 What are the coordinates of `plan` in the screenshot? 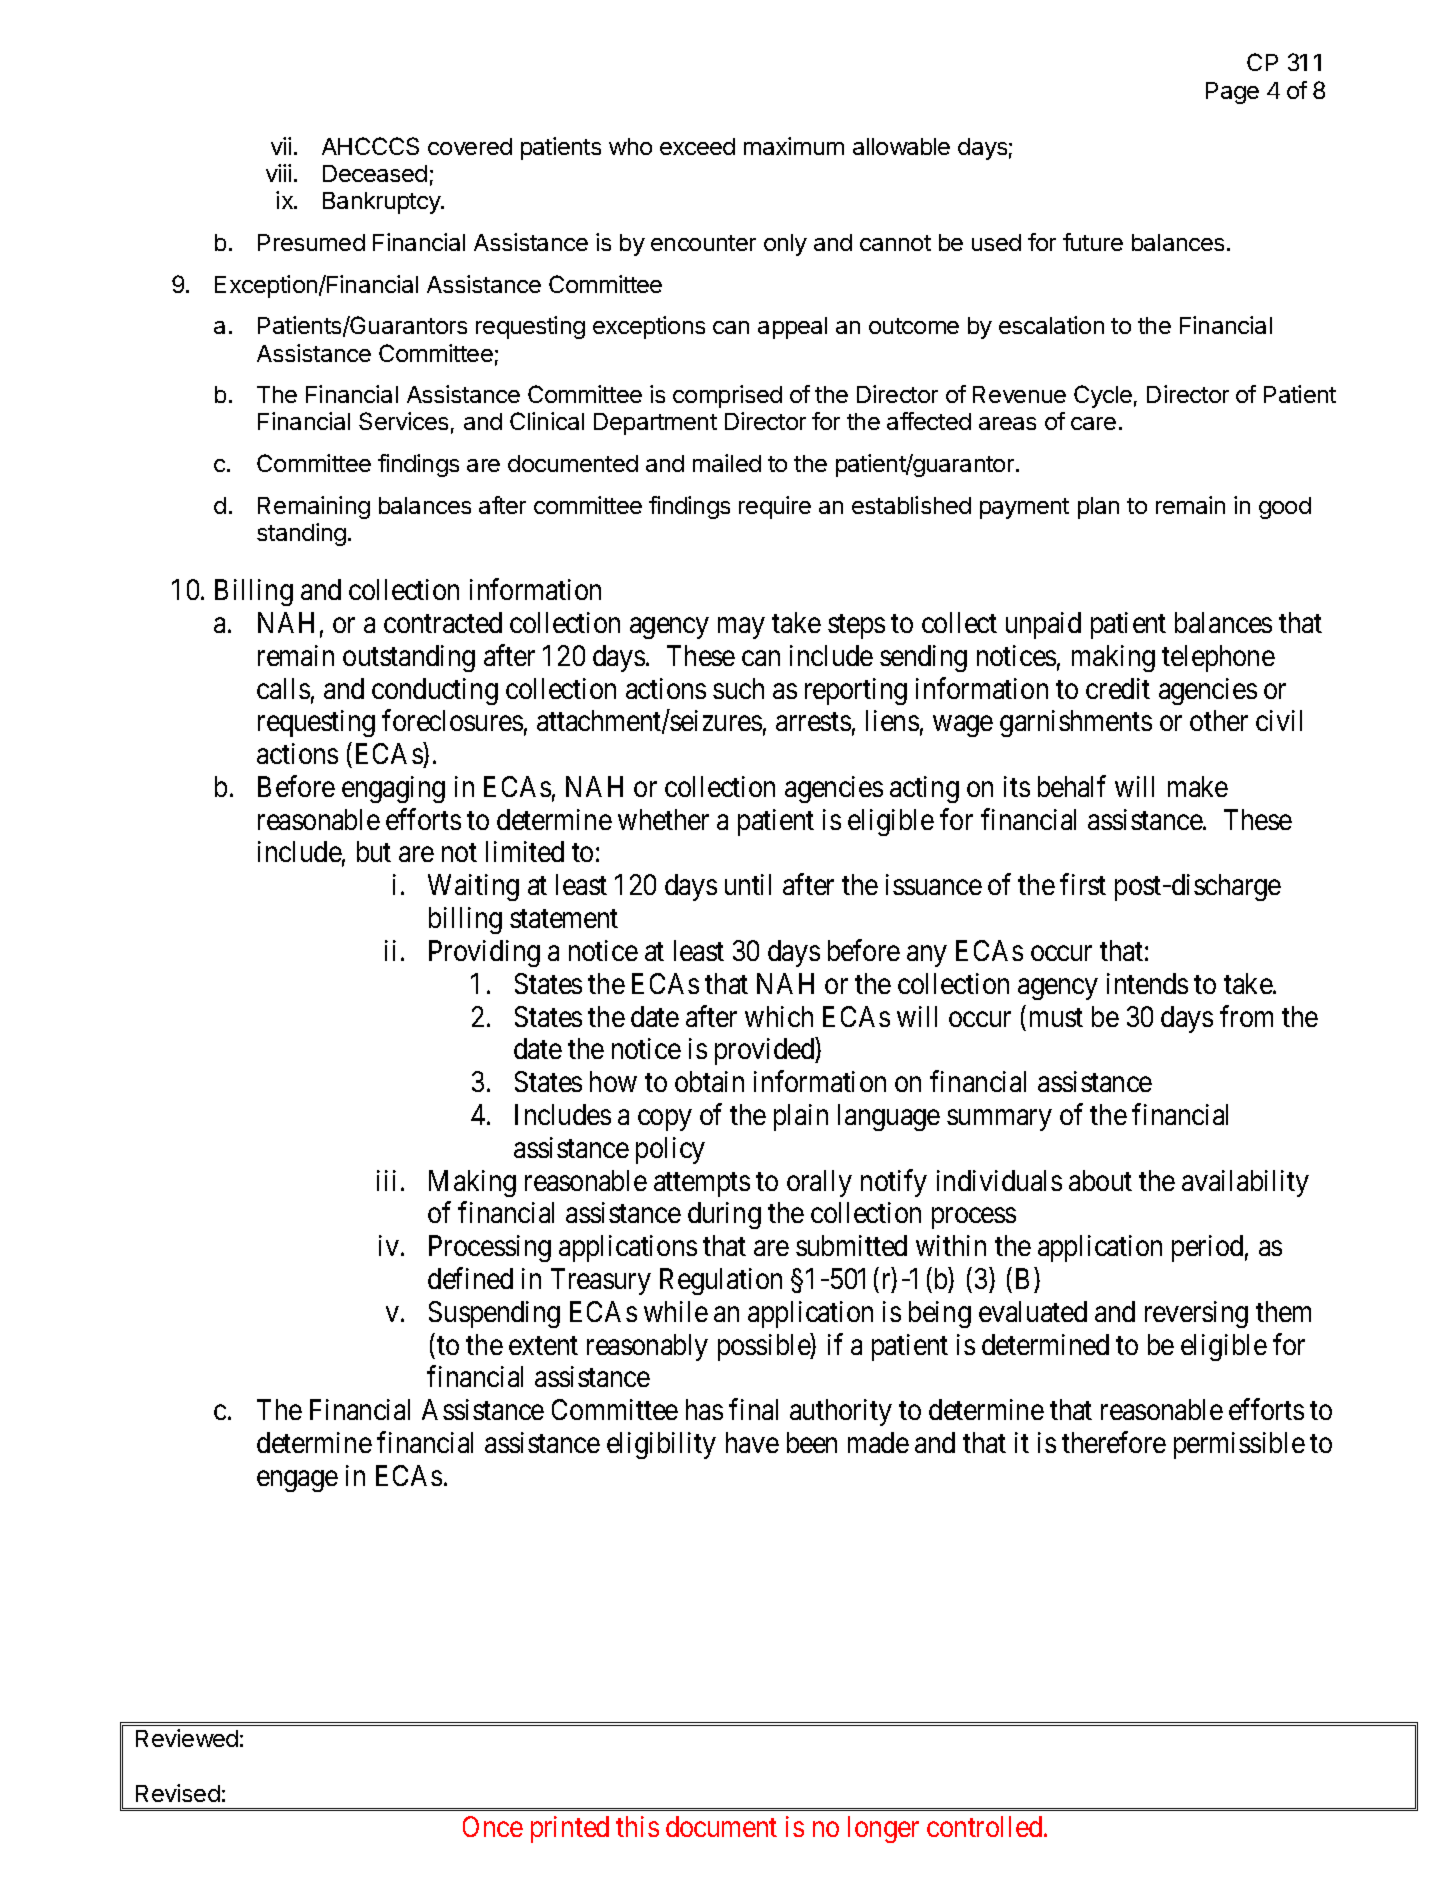 It's located at (1098, 508).
